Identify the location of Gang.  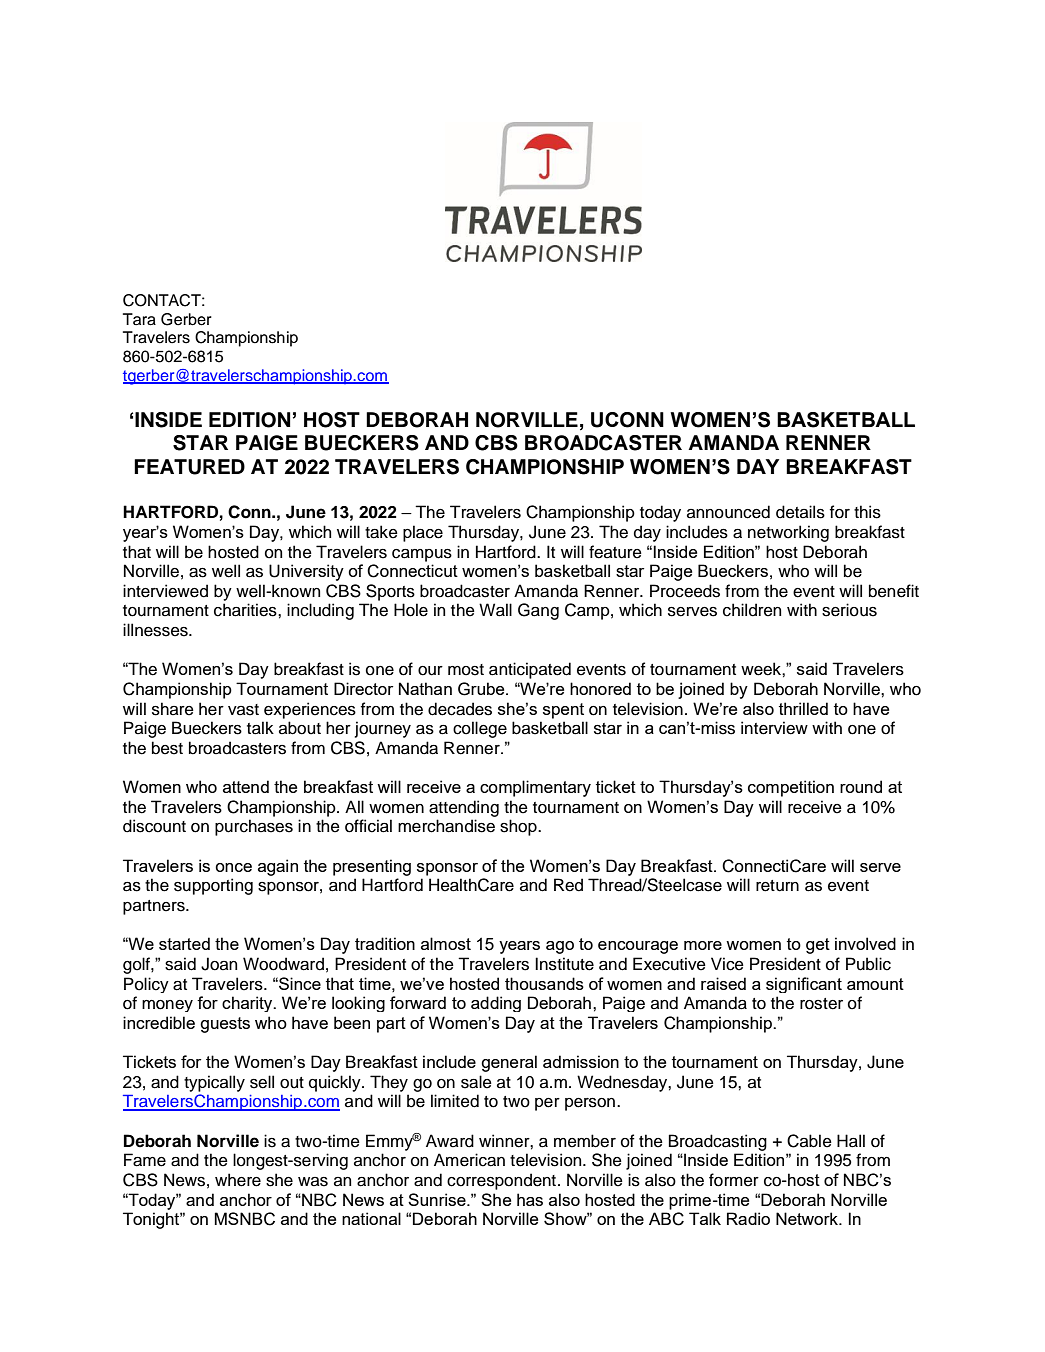
(538, 611).
